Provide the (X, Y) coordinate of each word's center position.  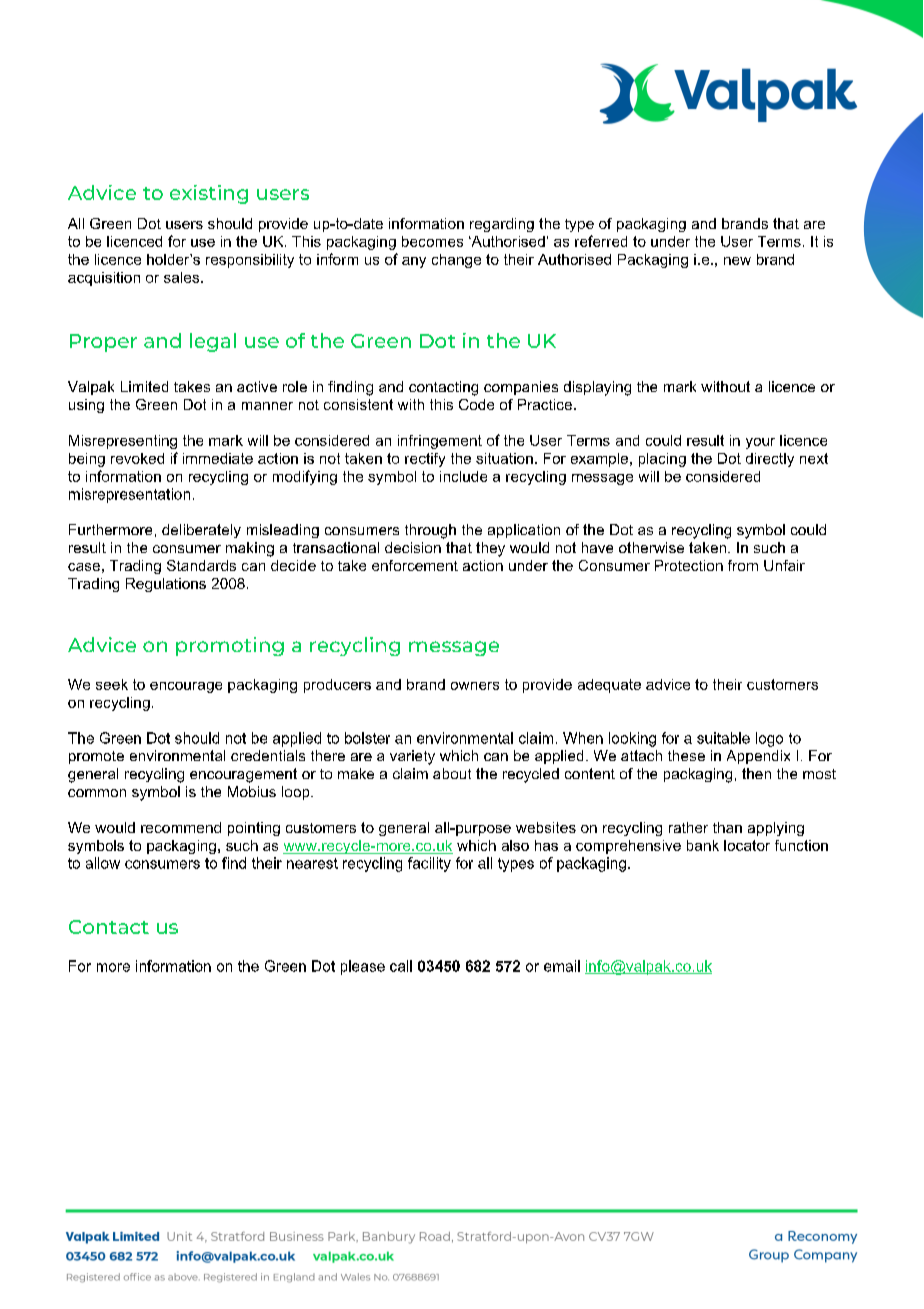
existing (209, 194)
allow (103, 863)
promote (96, 757)
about (452, 773)
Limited (144, 386)
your (760, 443)
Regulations (166, 585)
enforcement (415, 565)
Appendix (758, 757)
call (401, 966)
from (743, 565)
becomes (432, 241)
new (737, 261)
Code (476, 404)
